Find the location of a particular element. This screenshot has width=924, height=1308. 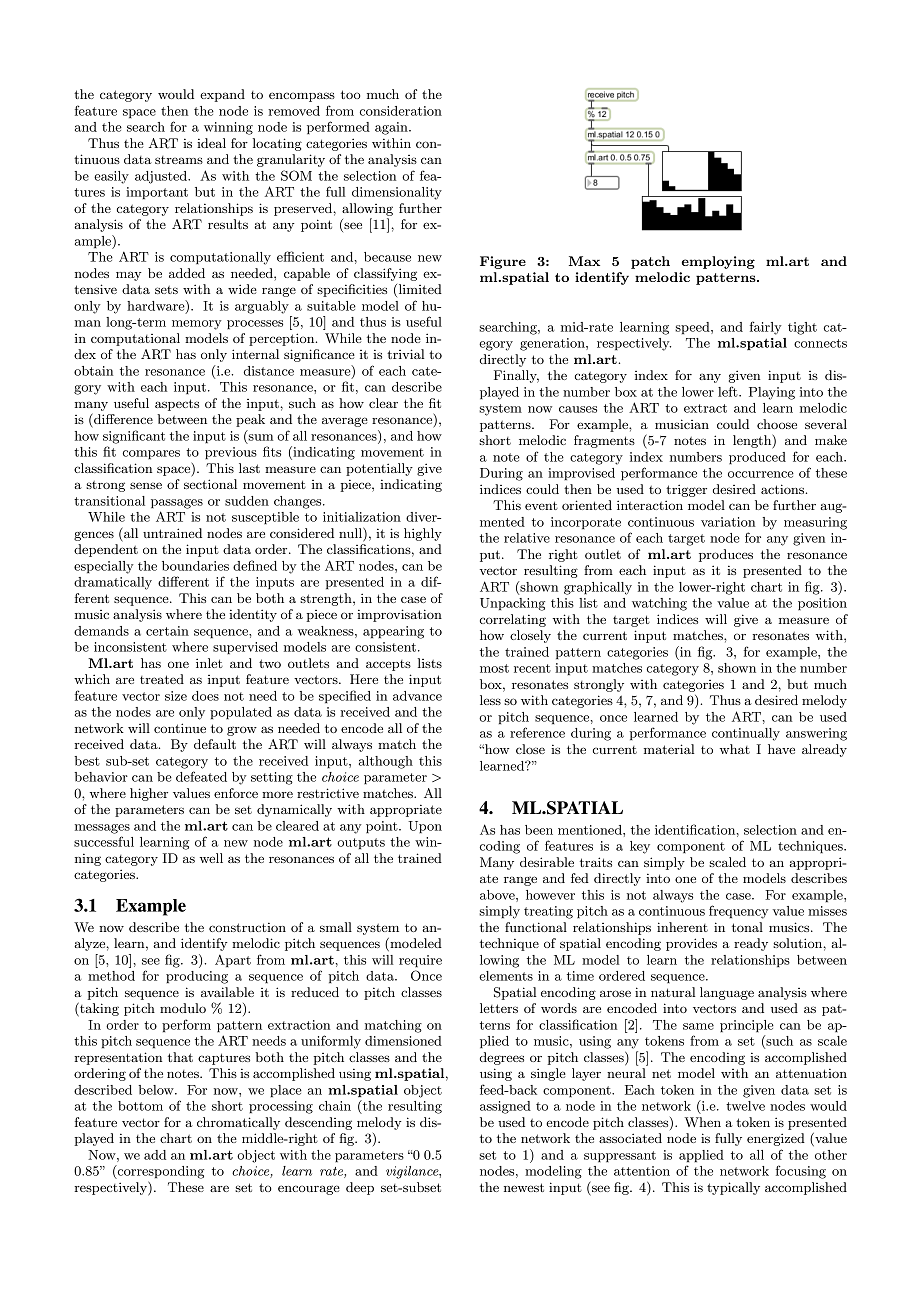

employing is located at coordinates (718, 262).
